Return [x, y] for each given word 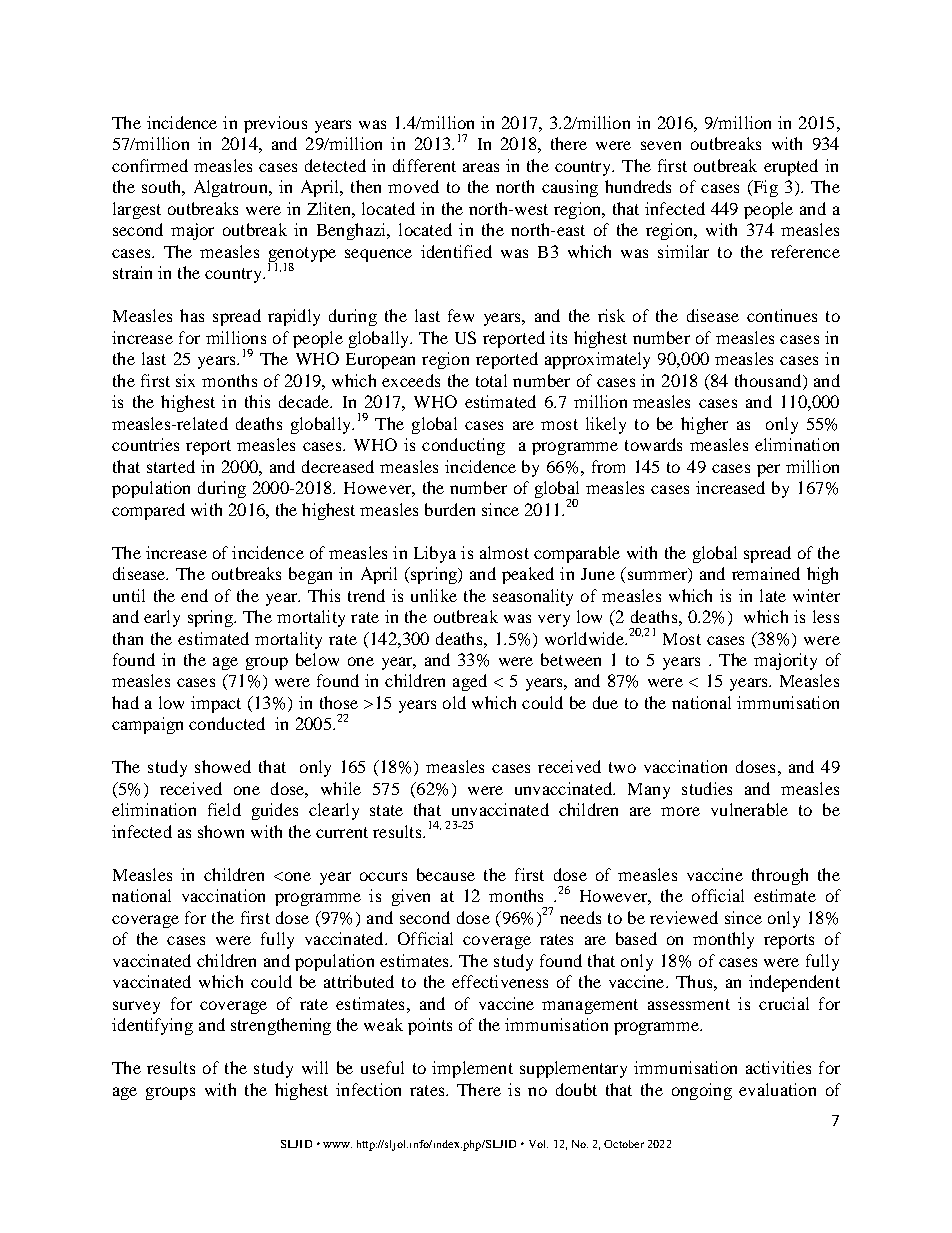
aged [470, 682]
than [128, 638]
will [315, 1067]
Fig [764, 188]
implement [472, 1069]
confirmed [150, 165]
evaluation [777, 1089]
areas [481, 167]
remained [766, 573]
